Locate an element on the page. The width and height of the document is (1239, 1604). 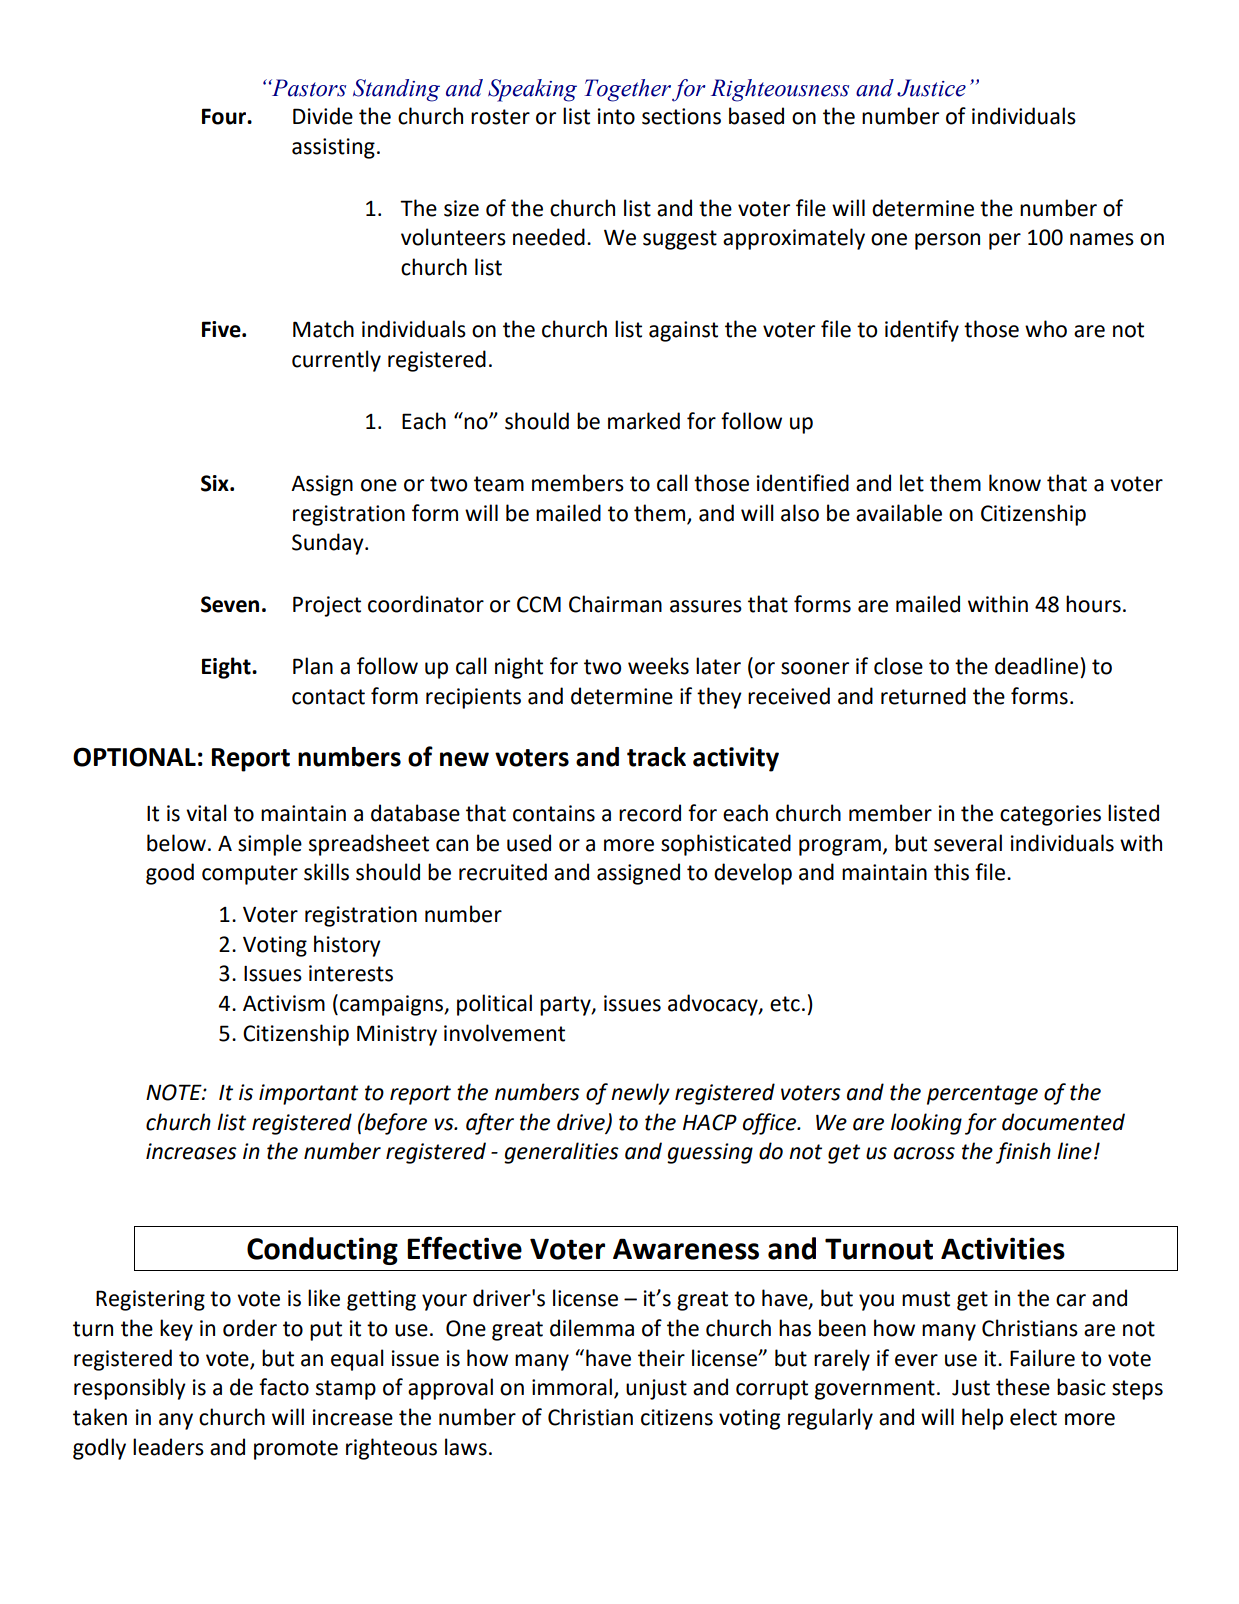
categories is located at coordinates (1050, 815).
